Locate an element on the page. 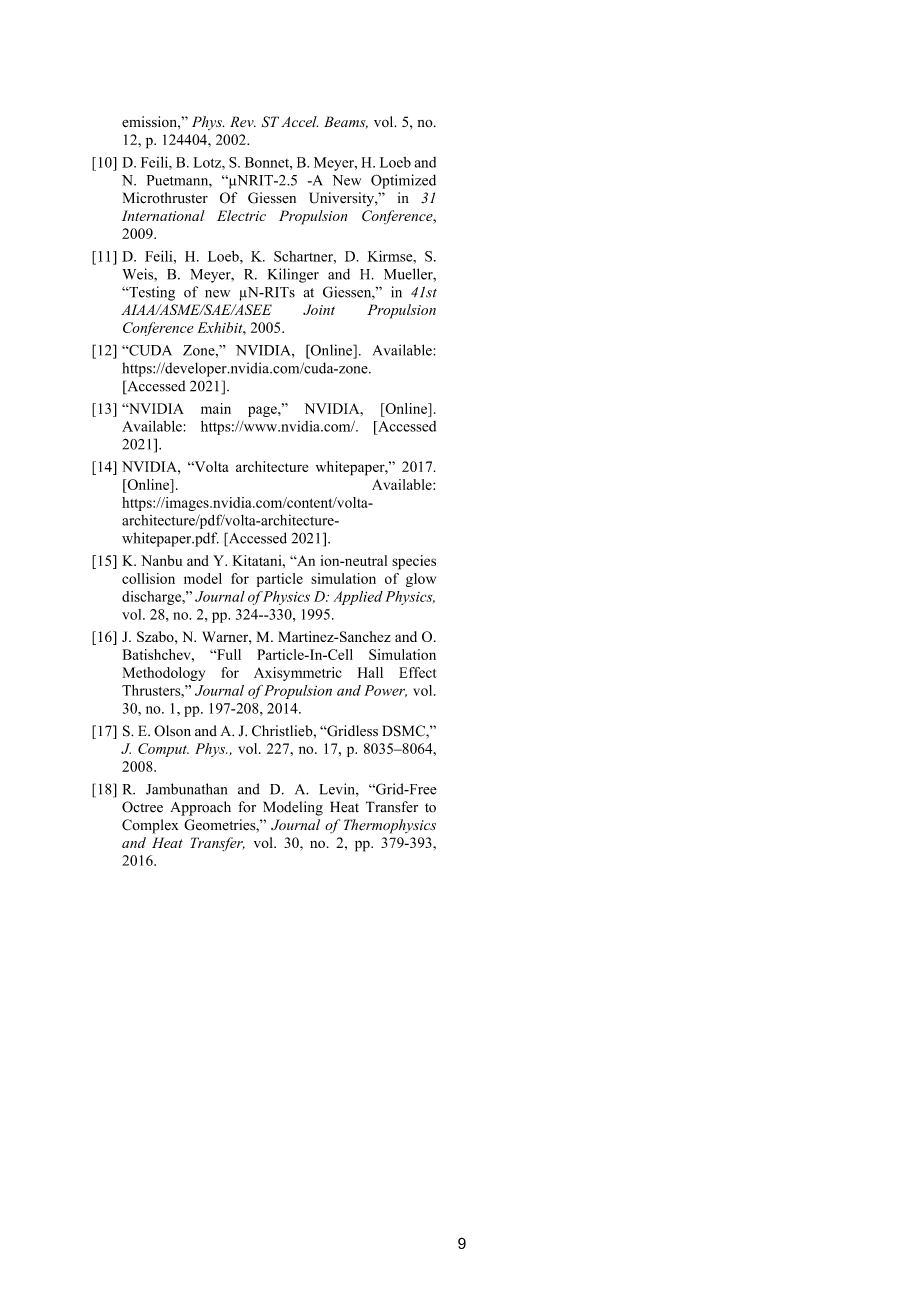 Image resolution: width=924 pixels, height=1308 pixels. Accel is located at coordinates (299, 121).
